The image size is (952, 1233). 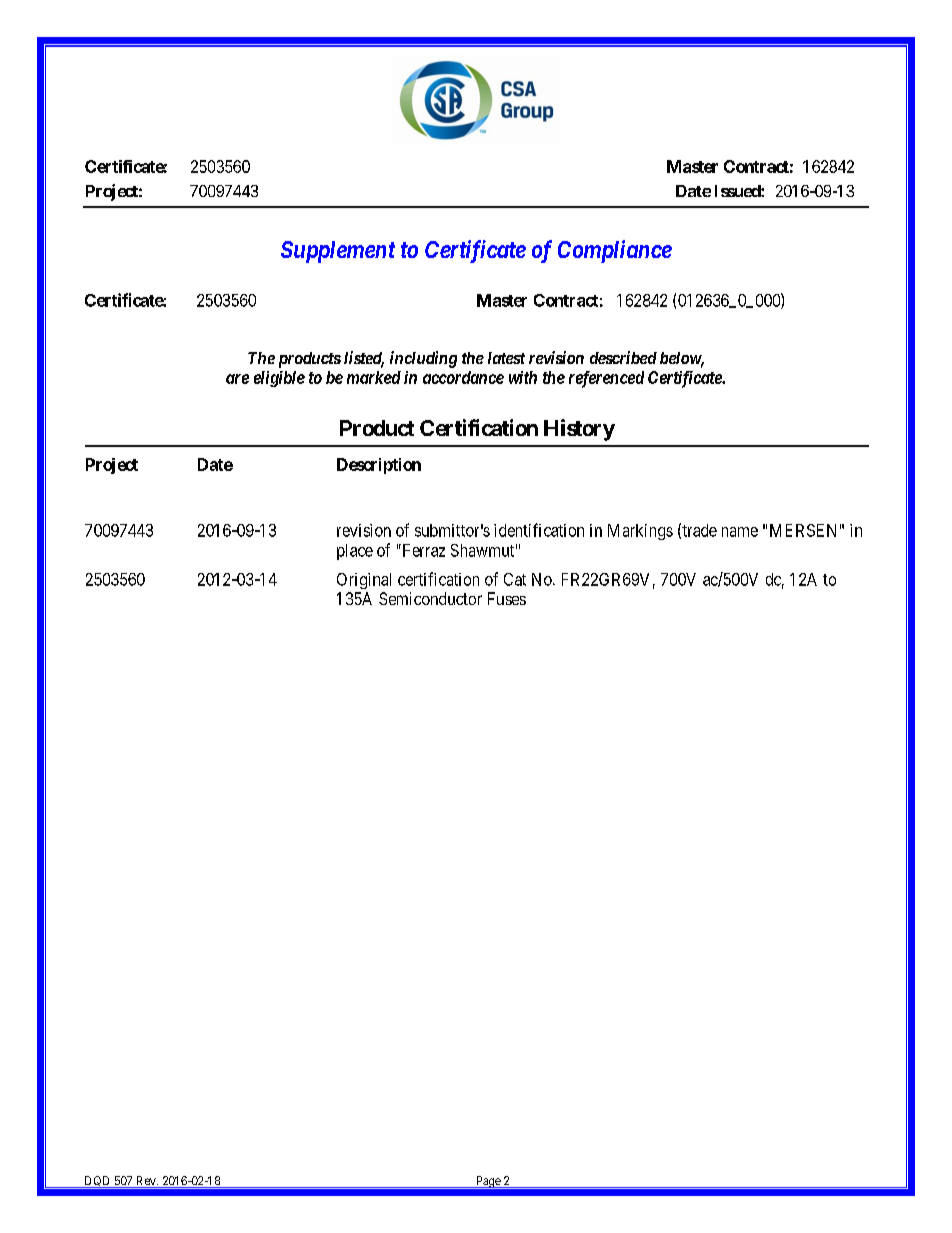 I want to click on Compliance, so click(x=615, y=251).
